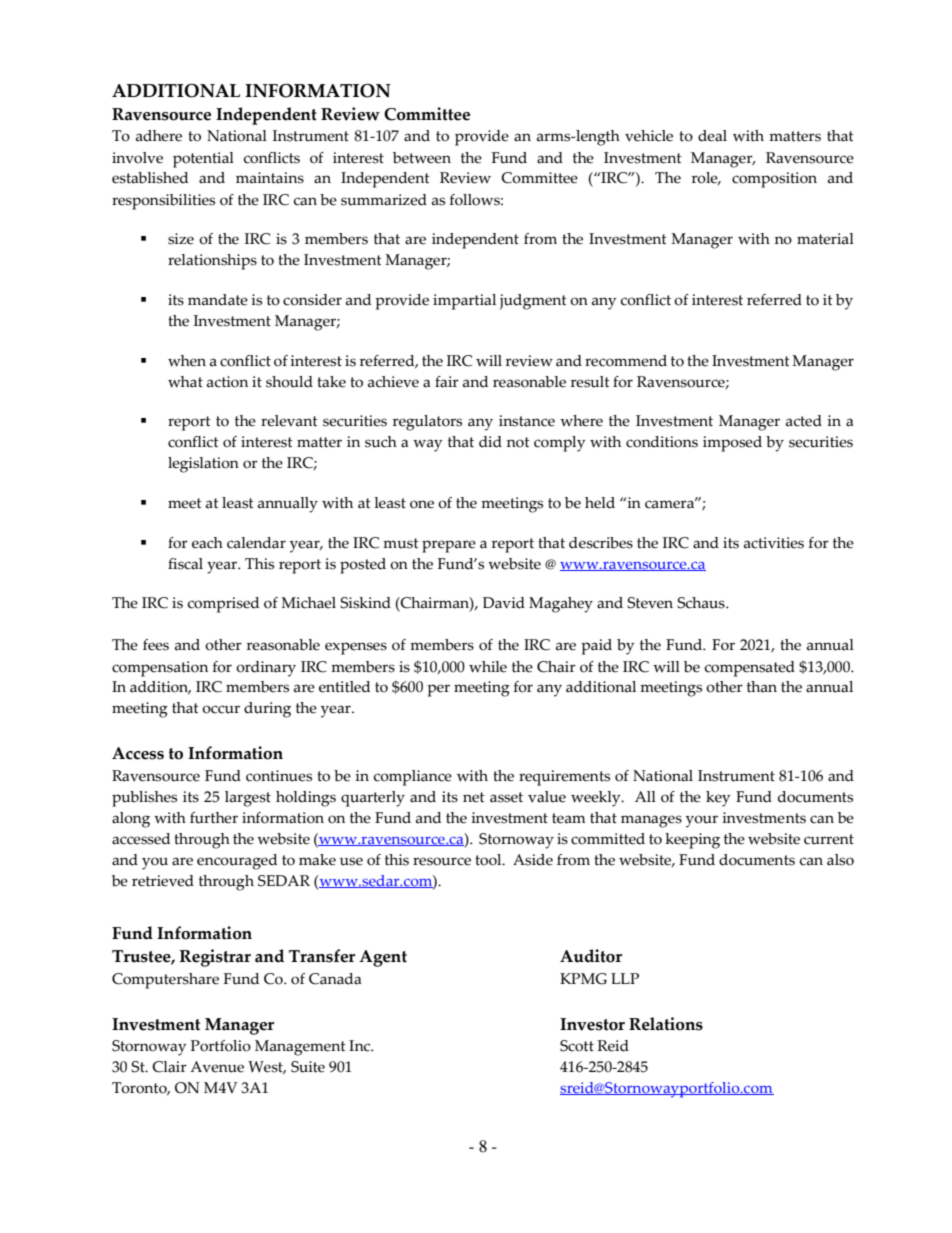  What do you see at coordinates (774, 180) in the screenshot?
I see `composition` at bounding box center [774, 180].
